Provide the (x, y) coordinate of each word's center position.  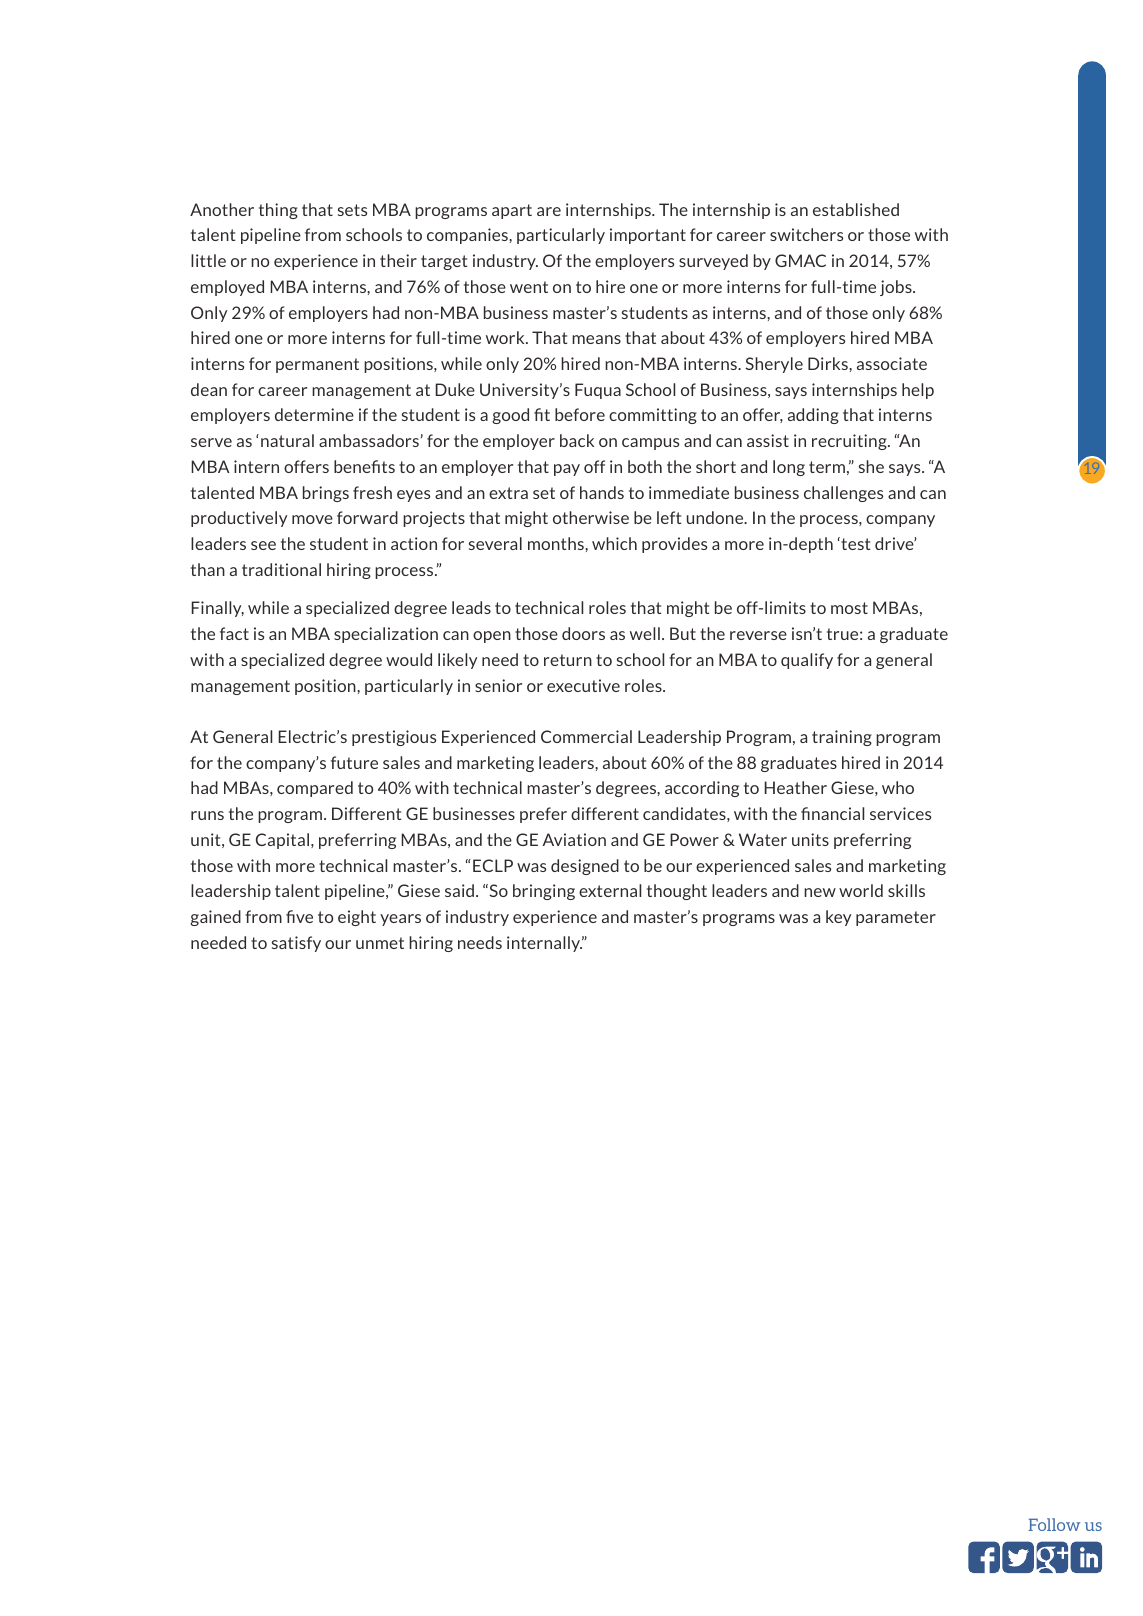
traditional (281, 569)
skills (906, 890)
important (648, 236)
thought (677, 892)
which (614, 543)
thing (278, 211)
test (855, 543)
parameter (896, 918)
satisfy (296, 944)
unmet (380, 943)
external (610, 890)
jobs (897, 288)
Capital (282, 841)
